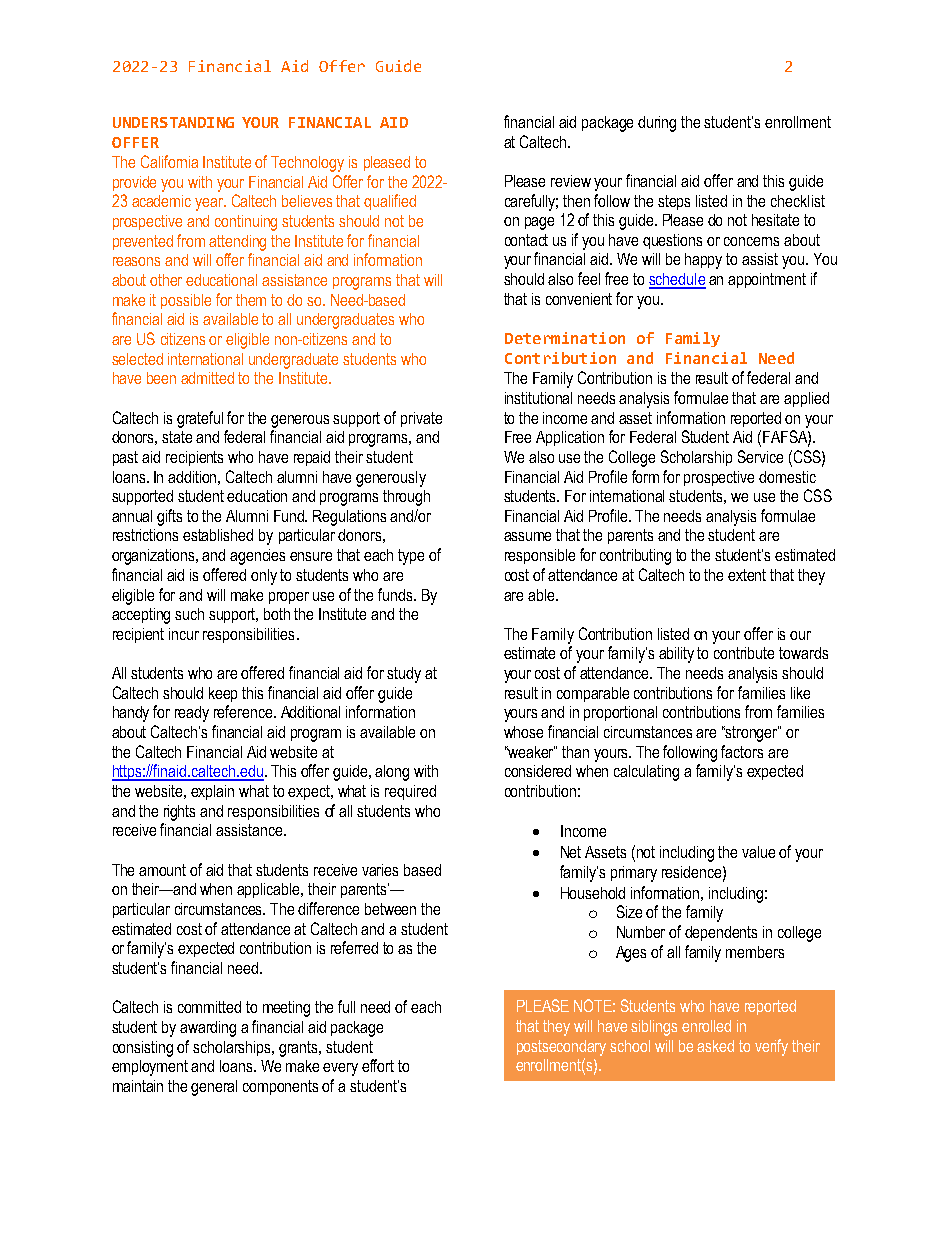  Describe the element at coordinates (747, 575) in the screenshot. I see `extent` at that location.
